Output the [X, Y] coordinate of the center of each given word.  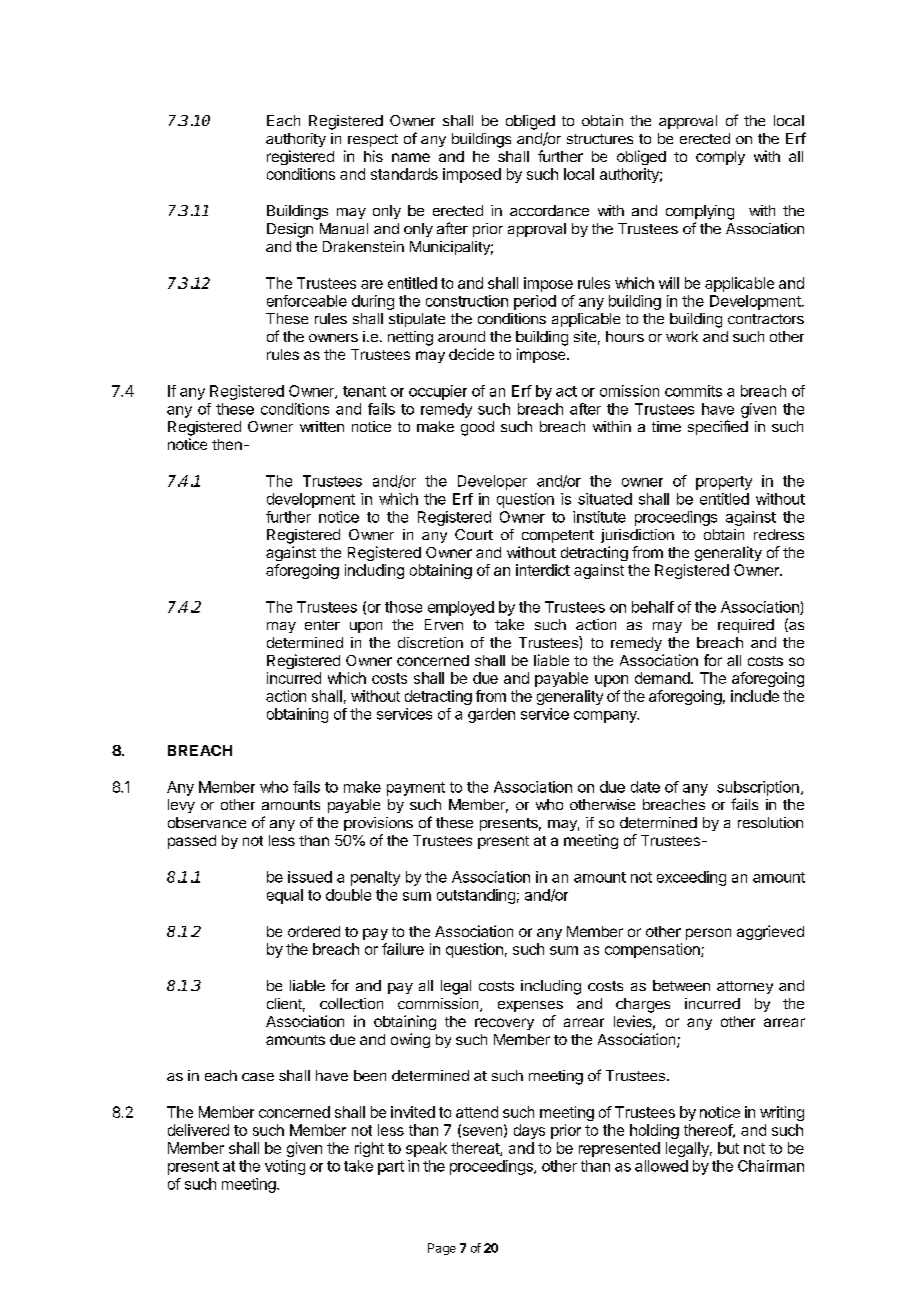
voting [285, 1167]
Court [474, 534]
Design [290, 230]
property [724, 483]
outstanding [476, 896]
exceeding [691, 878]
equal [285, 896]
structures [600, 139]
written [322, 426]
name [411, 157]
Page [442, 1249]
